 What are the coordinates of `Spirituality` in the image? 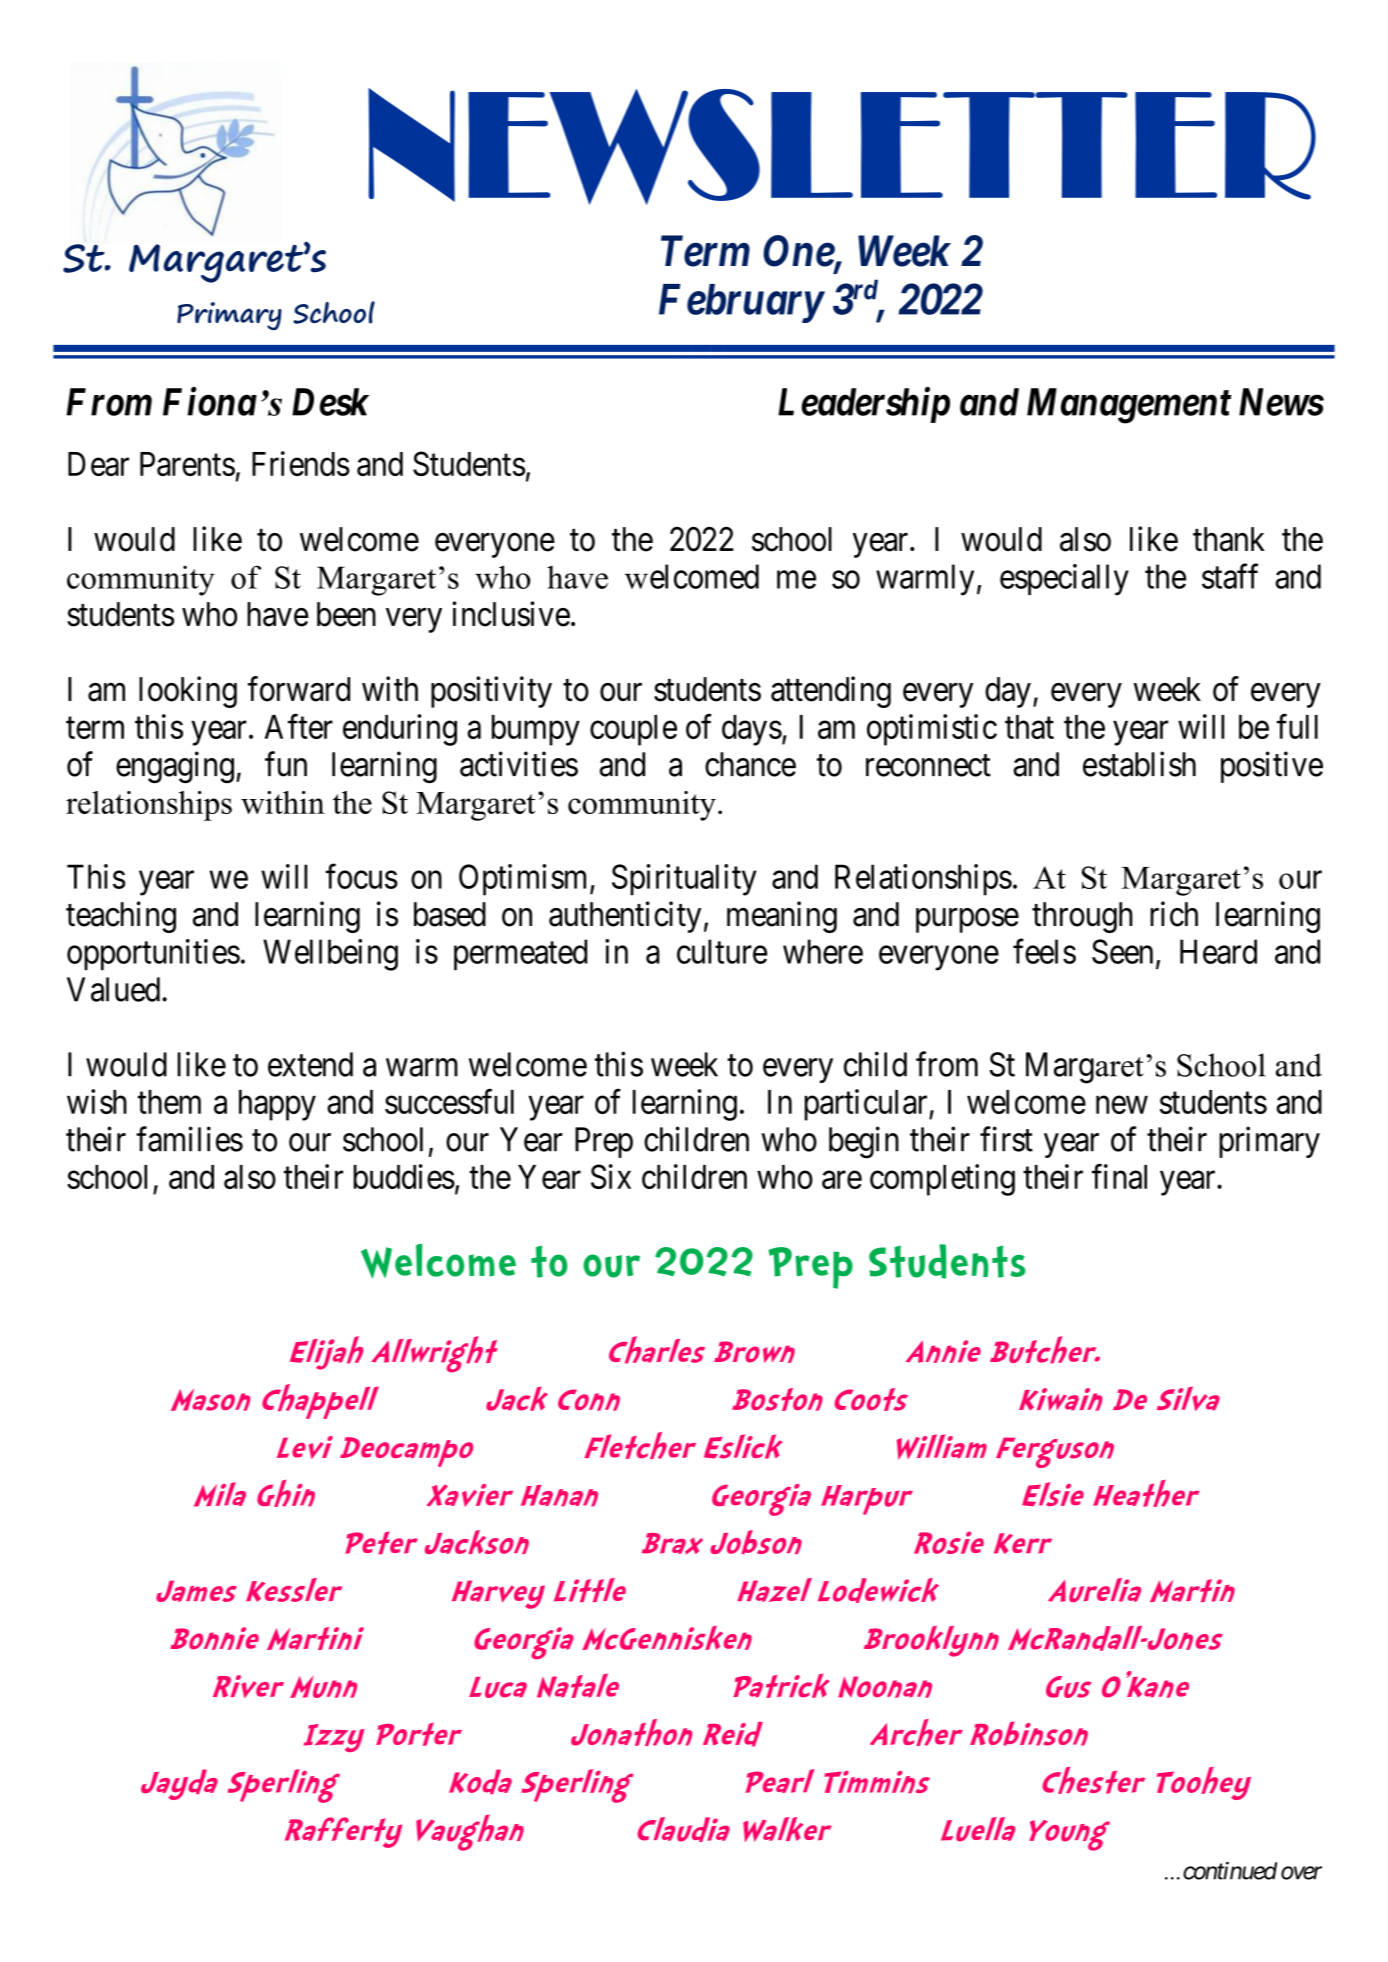 It's located at (684, 880).
